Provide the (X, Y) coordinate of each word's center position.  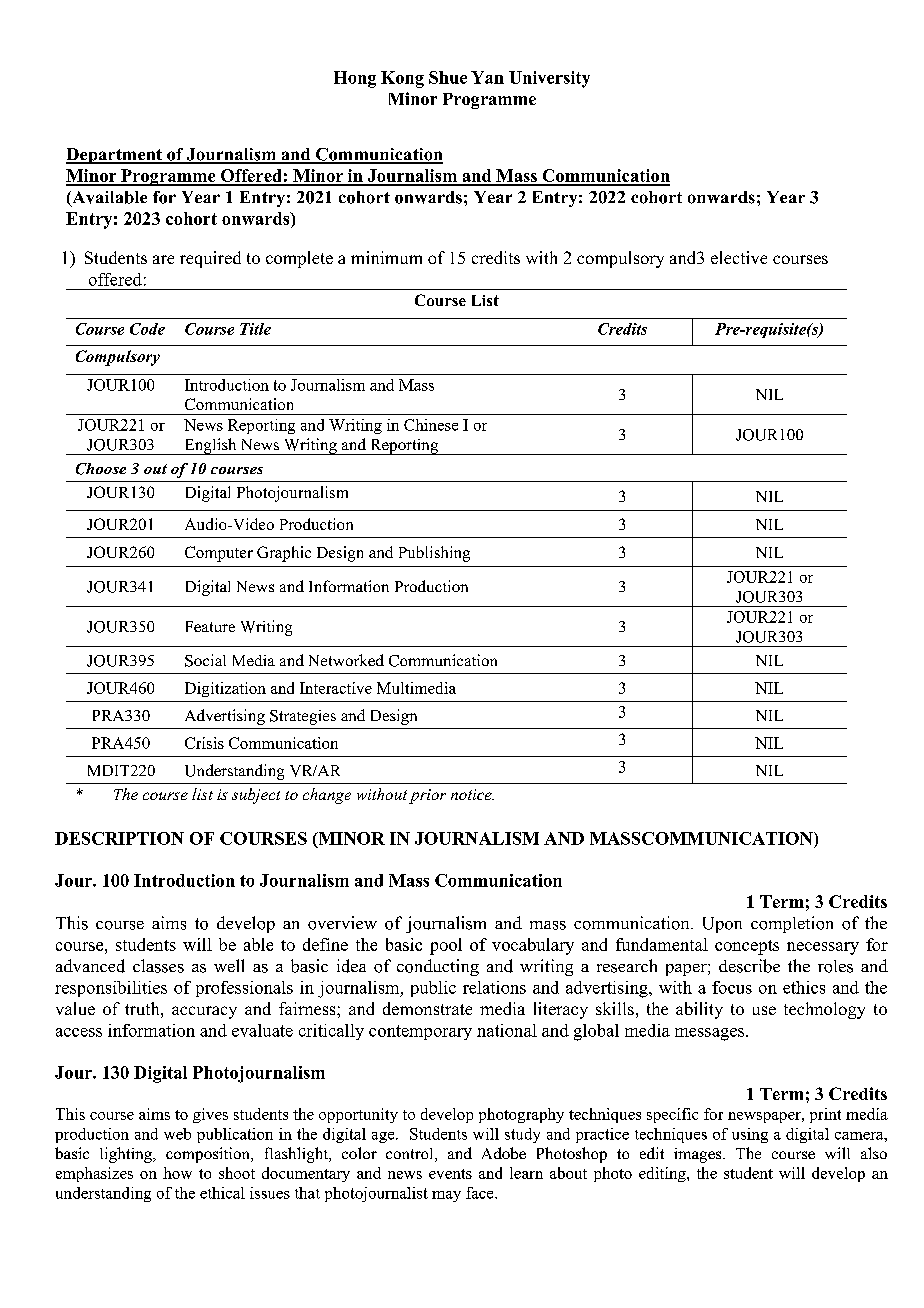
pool (446, 946)
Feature (210, 626)
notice (472, 794)
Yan (487, 77)
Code (147, 329)
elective (739, 257)
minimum (386, 257)
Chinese (431, 425)
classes (158, 966)
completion (792, 924)
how (177, 1173)
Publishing (434, 554)
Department (115, 156)
